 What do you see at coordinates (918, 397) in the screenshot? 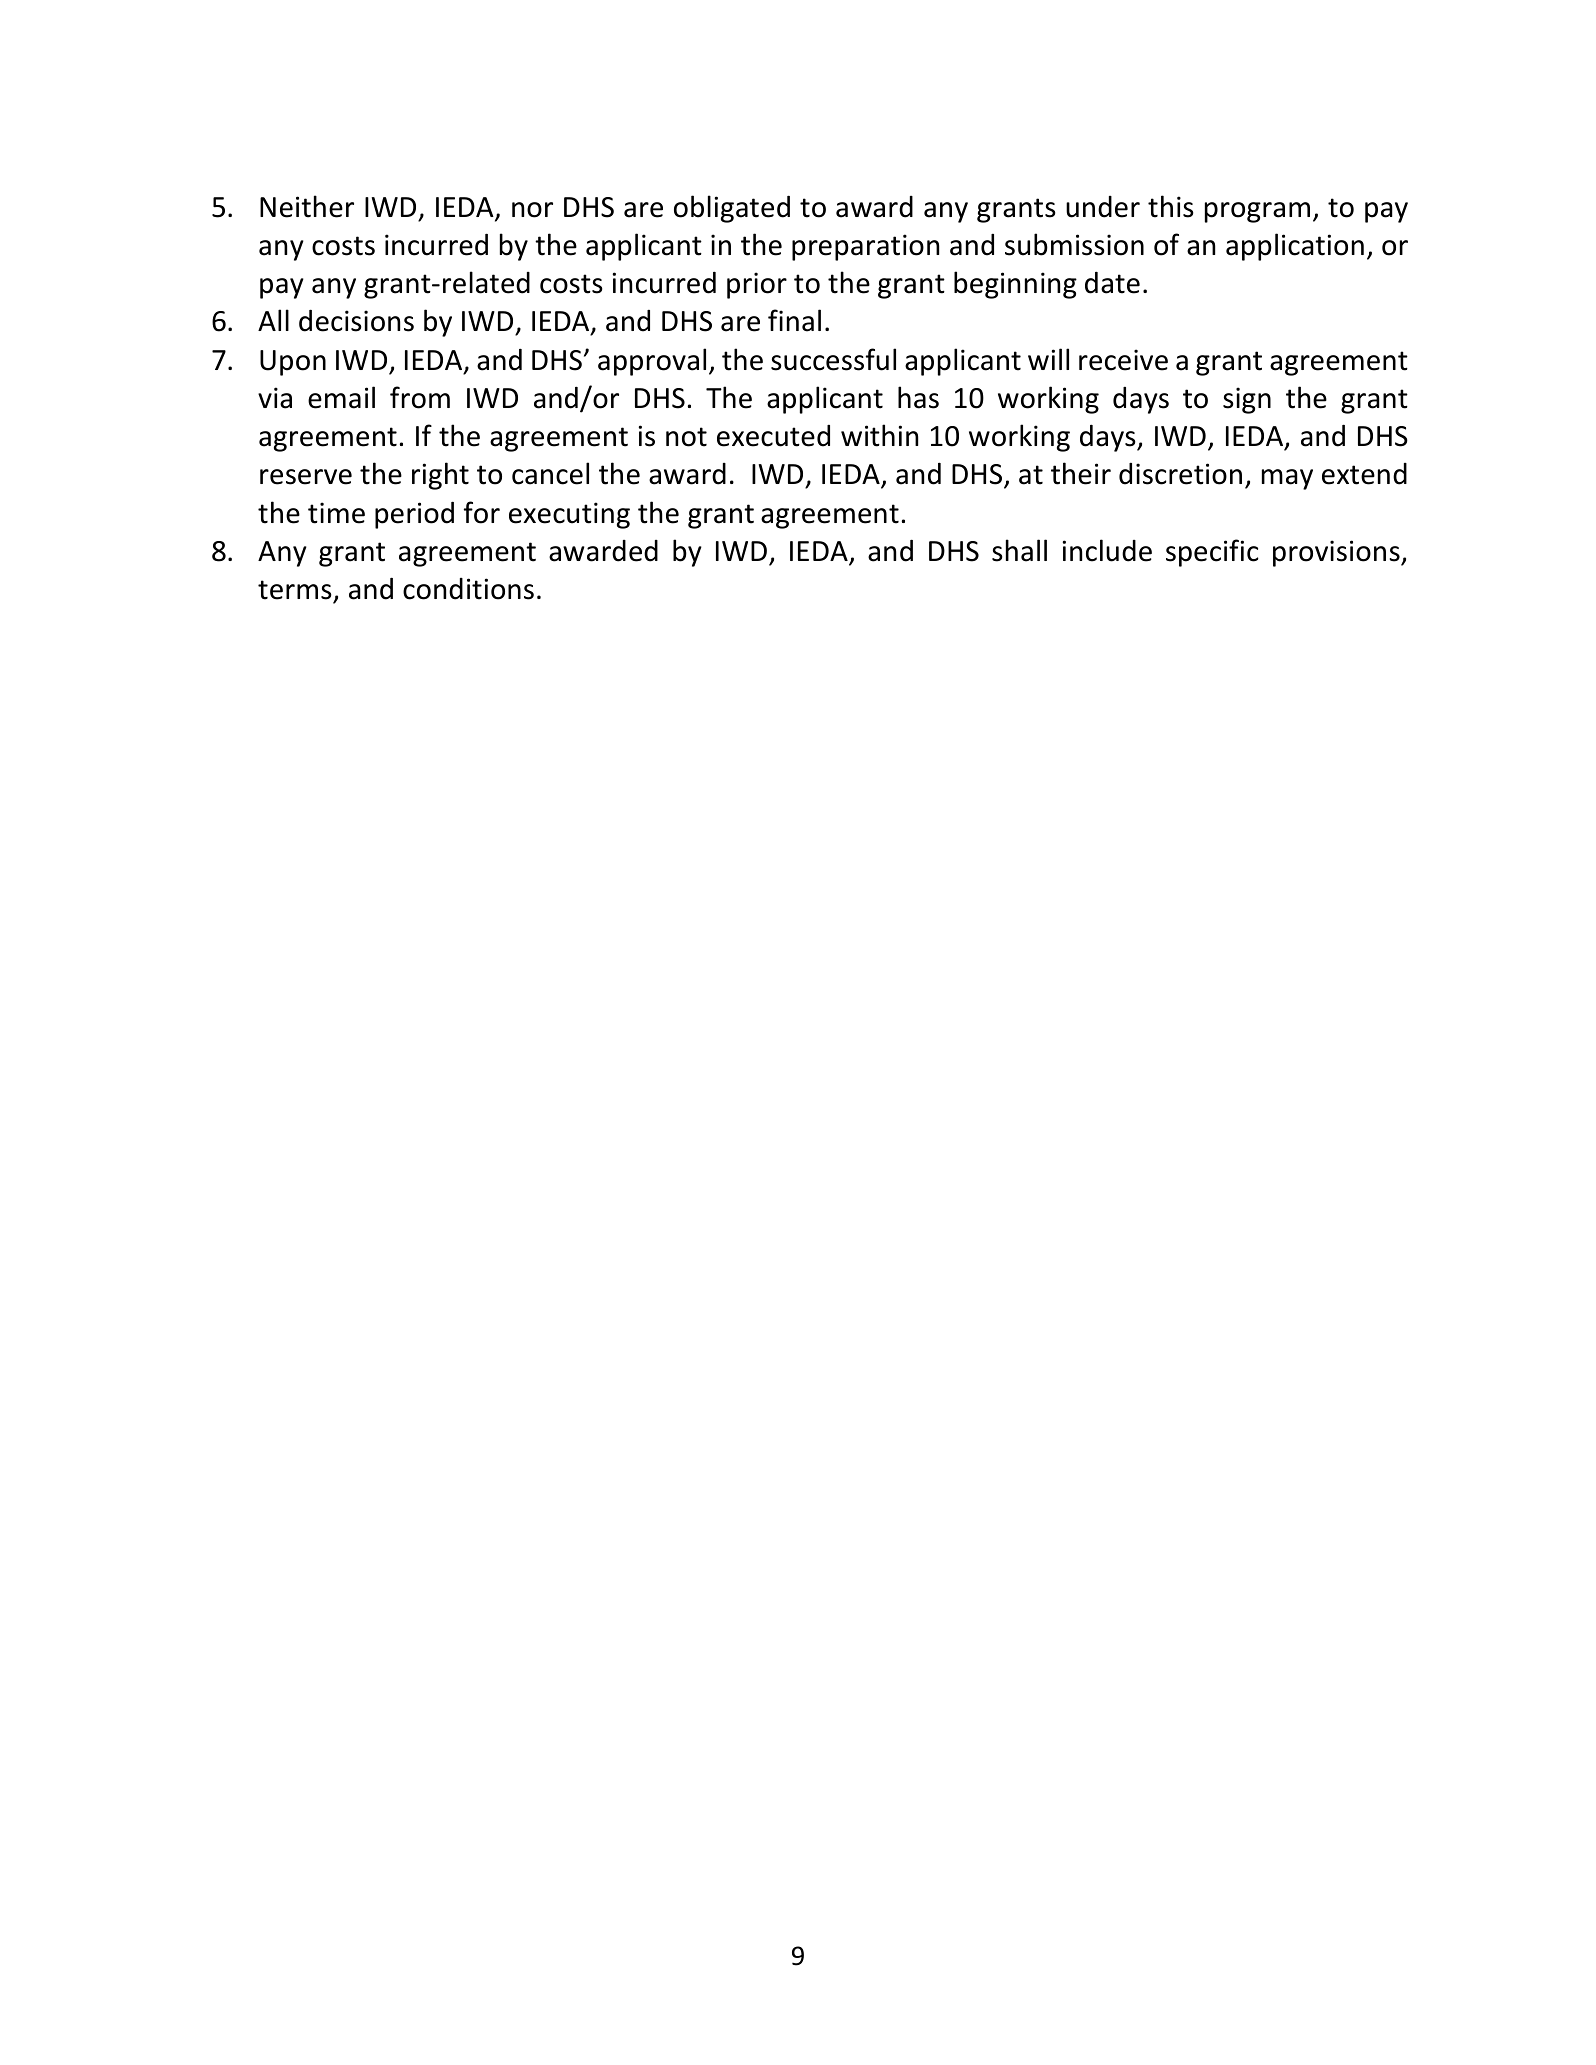
I see `has` at bounding box center [918, 397].
